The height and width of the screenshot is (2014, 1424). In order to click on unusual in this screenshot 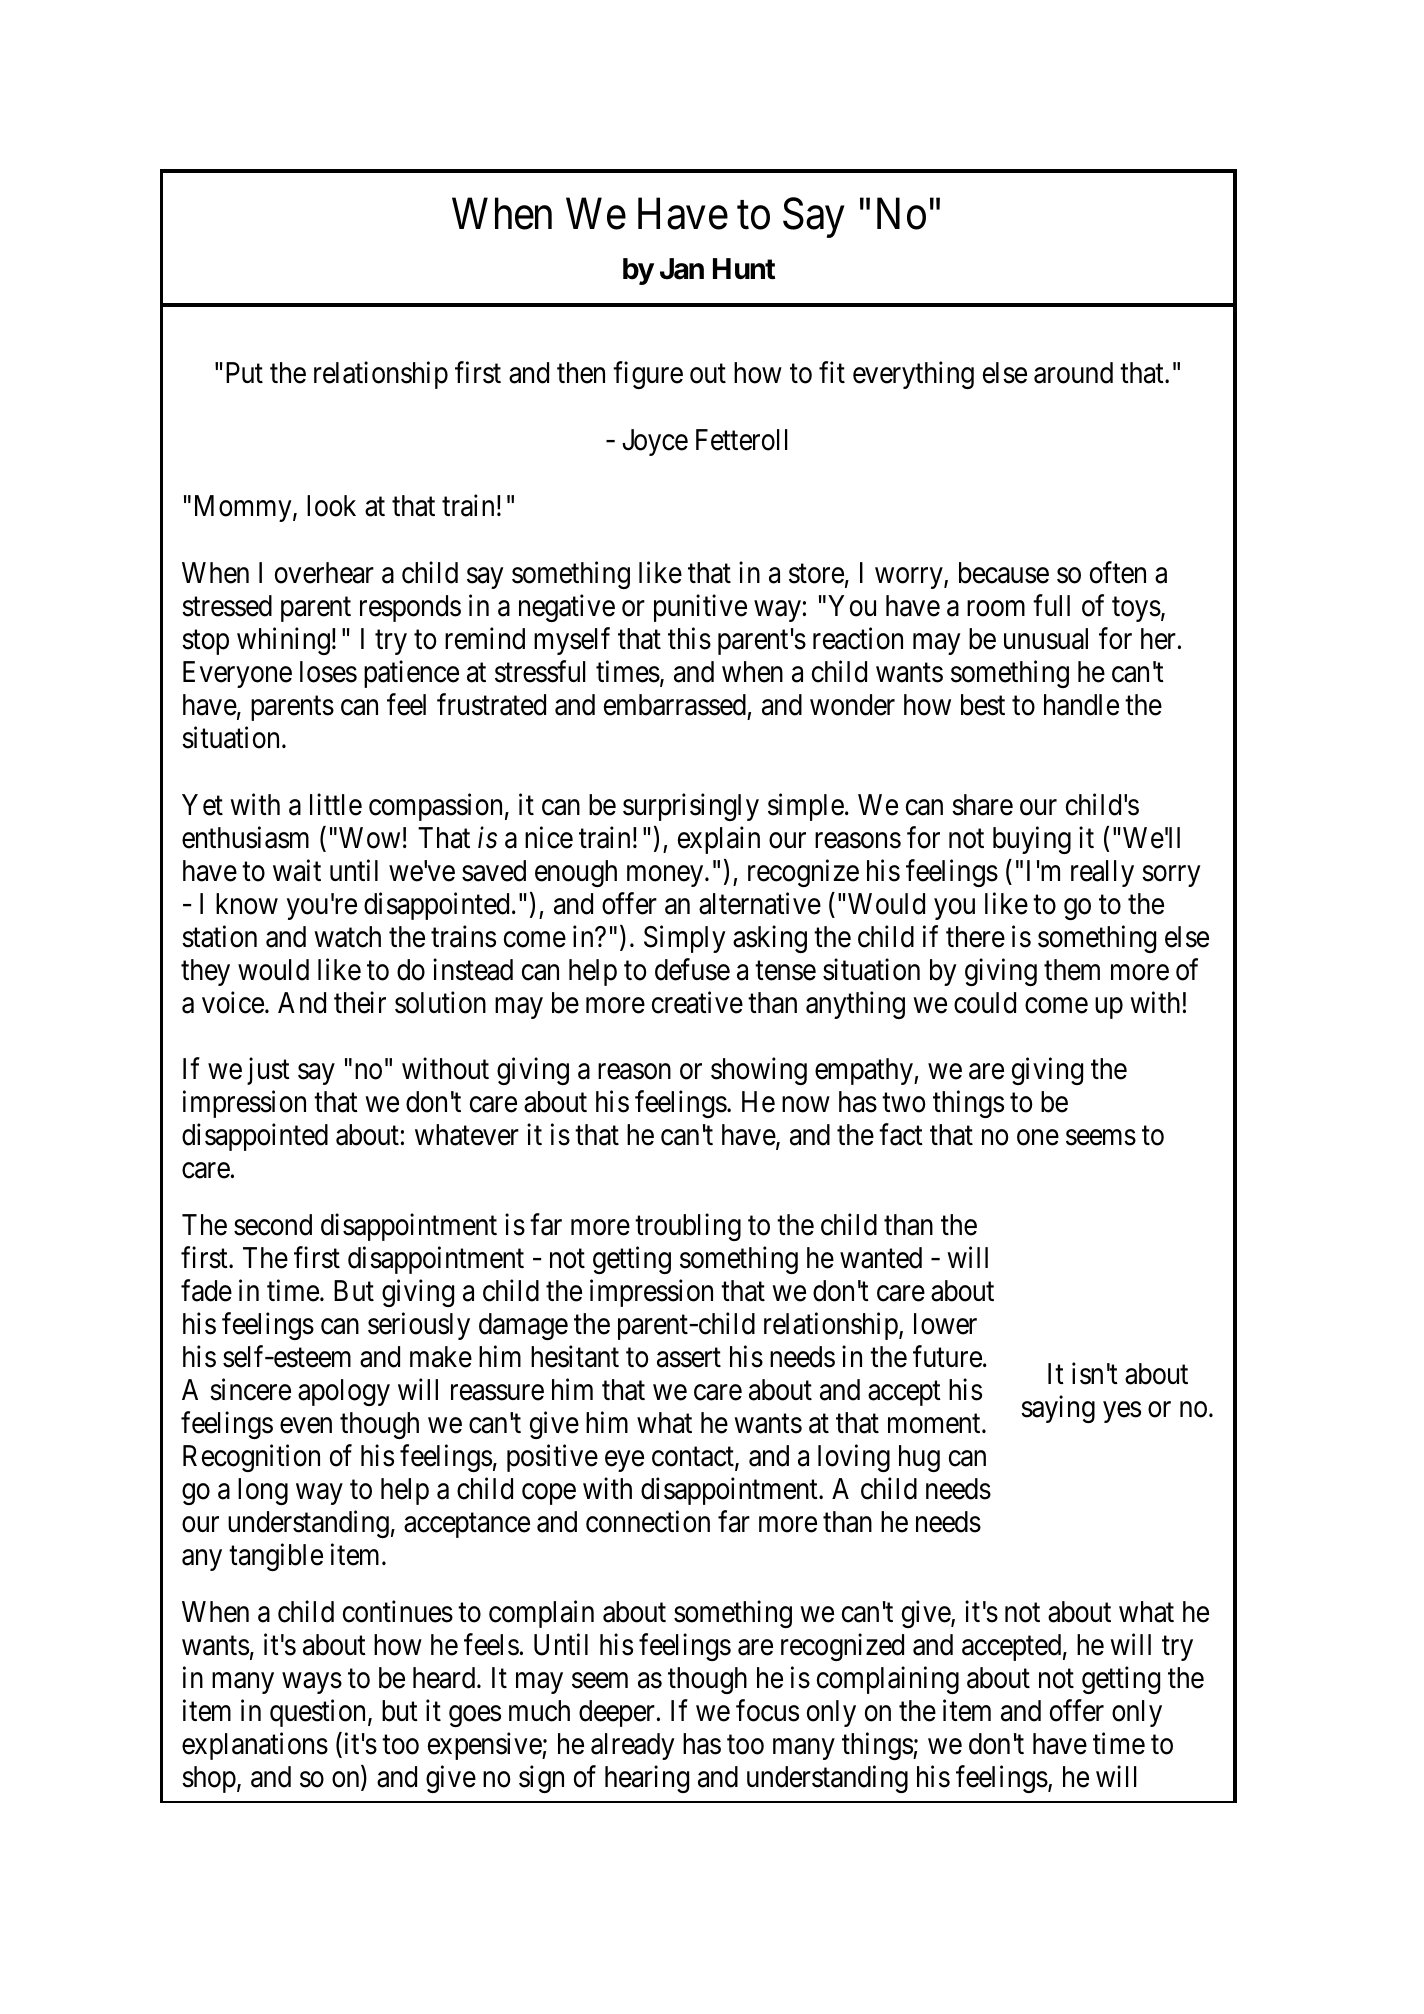, I will do `click(1046, 639)`.
